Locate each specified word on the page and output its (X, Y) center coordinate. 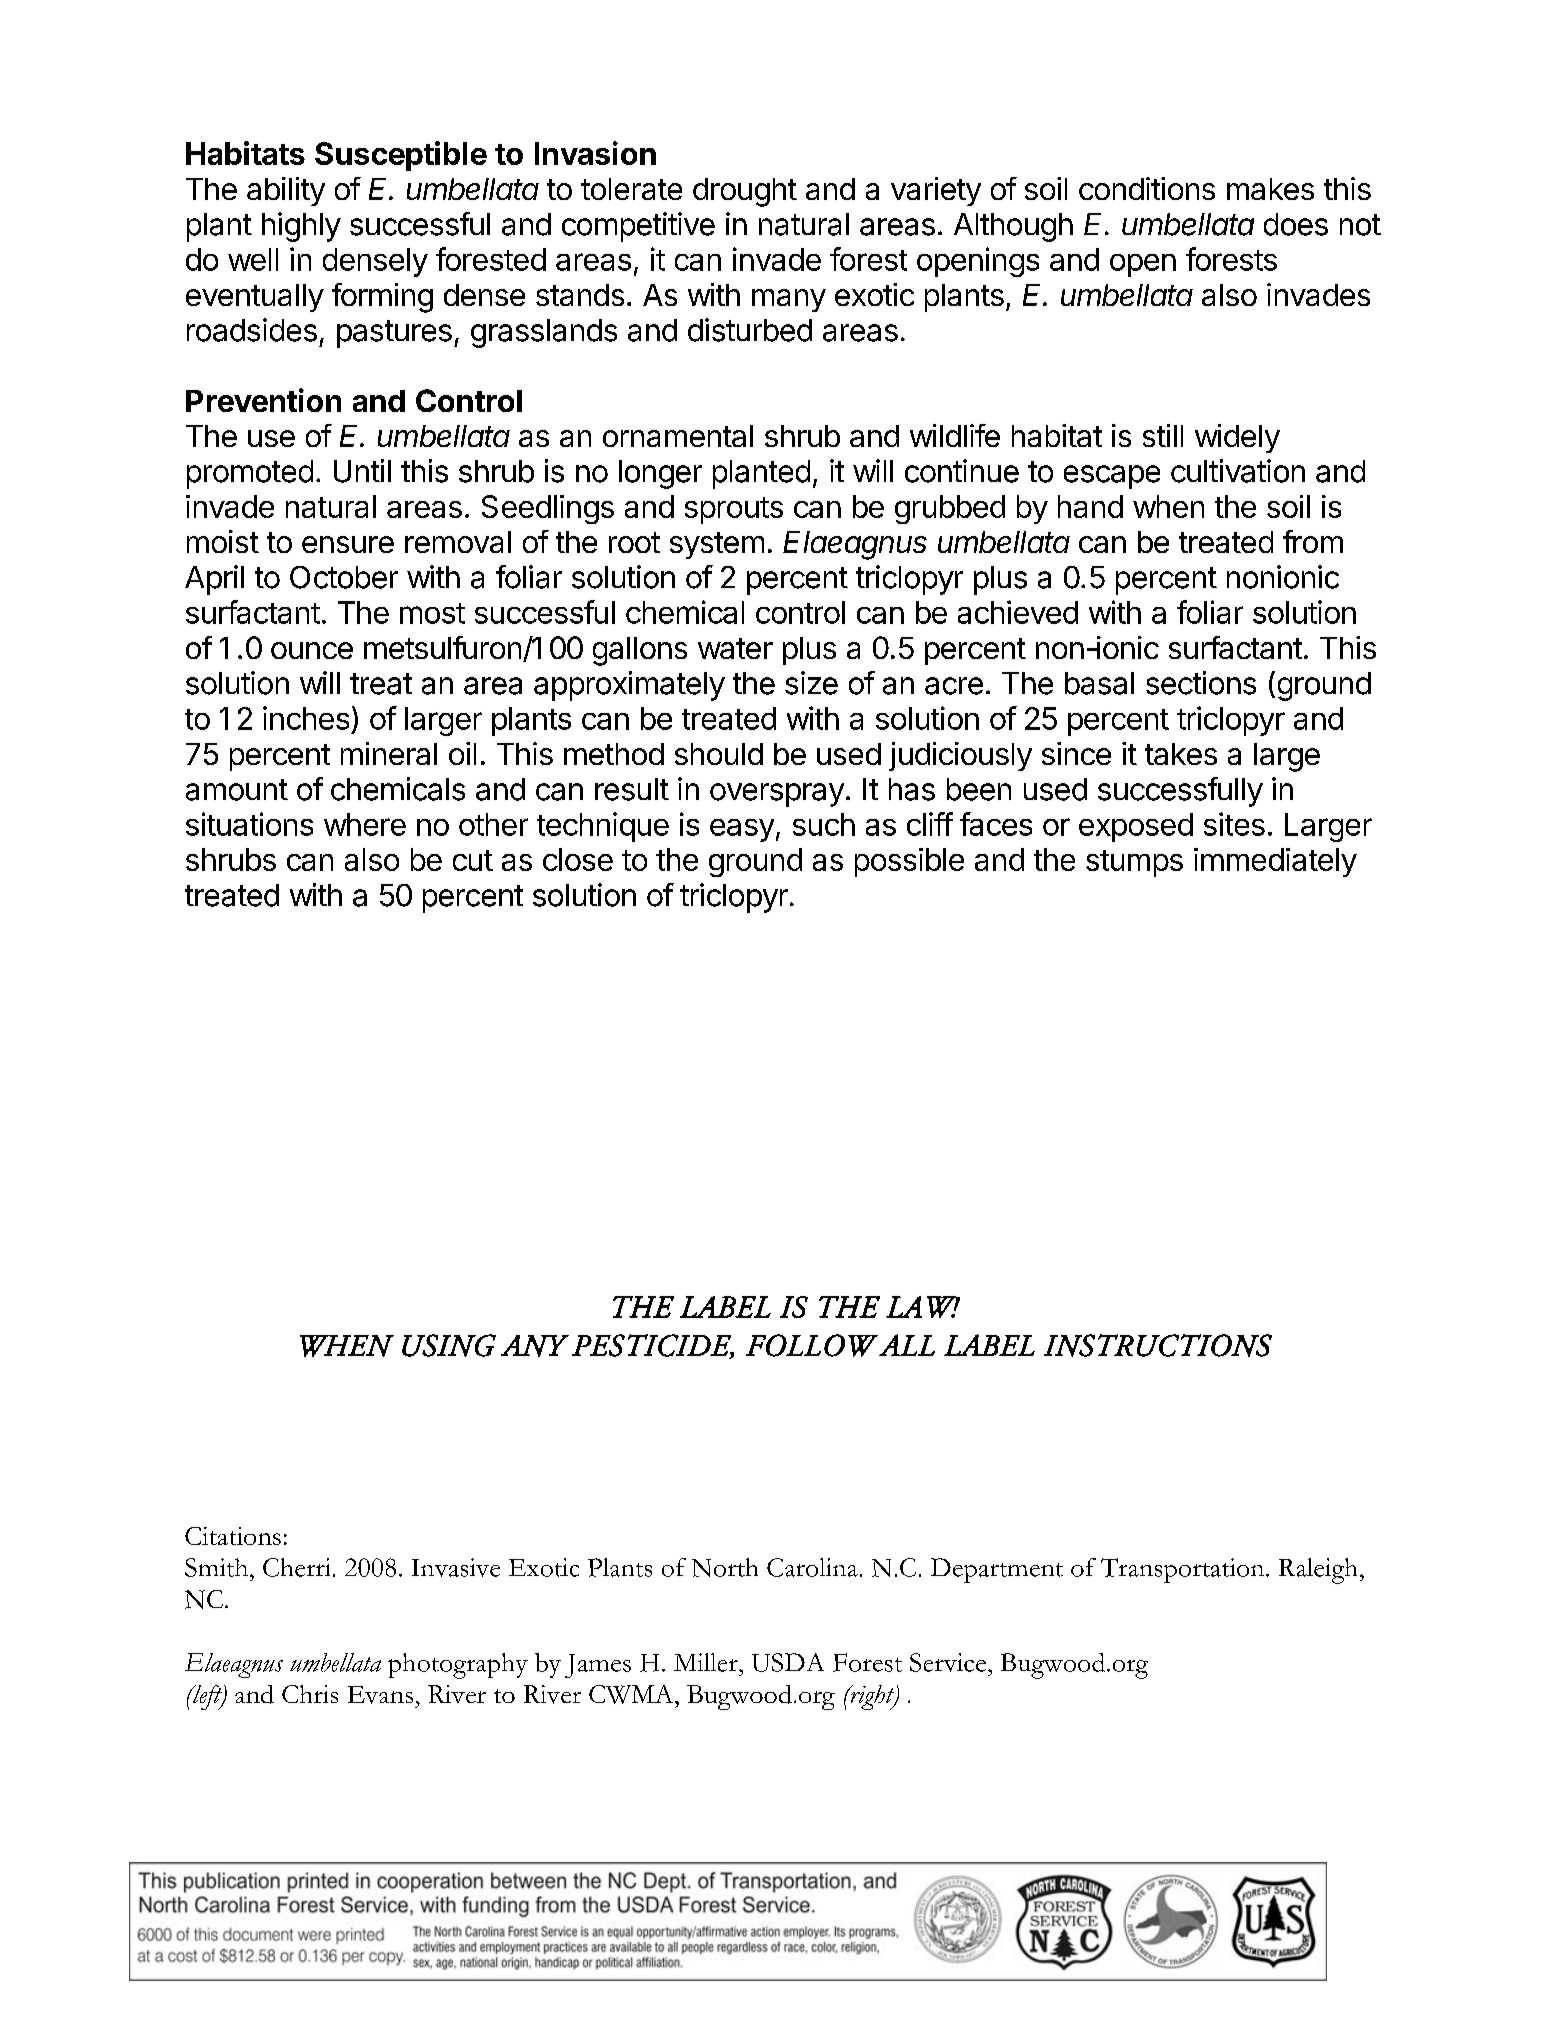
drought (745, 192)
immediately (1275, 862)
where (365, 824)
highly (301, 227)
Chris (310, 1694)
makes (1270, 189)
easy (742, 830)
